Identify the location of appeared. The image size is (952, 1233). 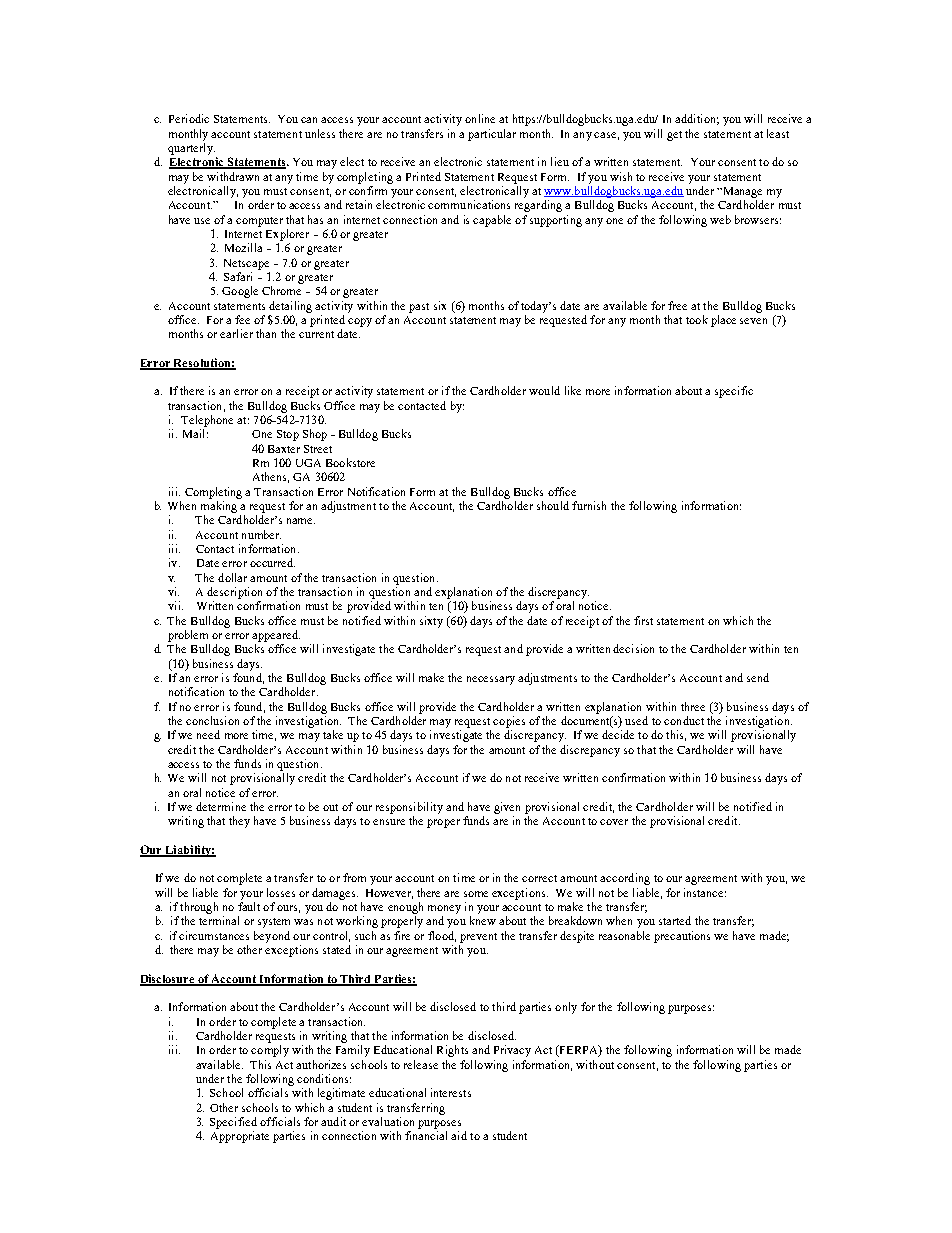
(276, 636).
